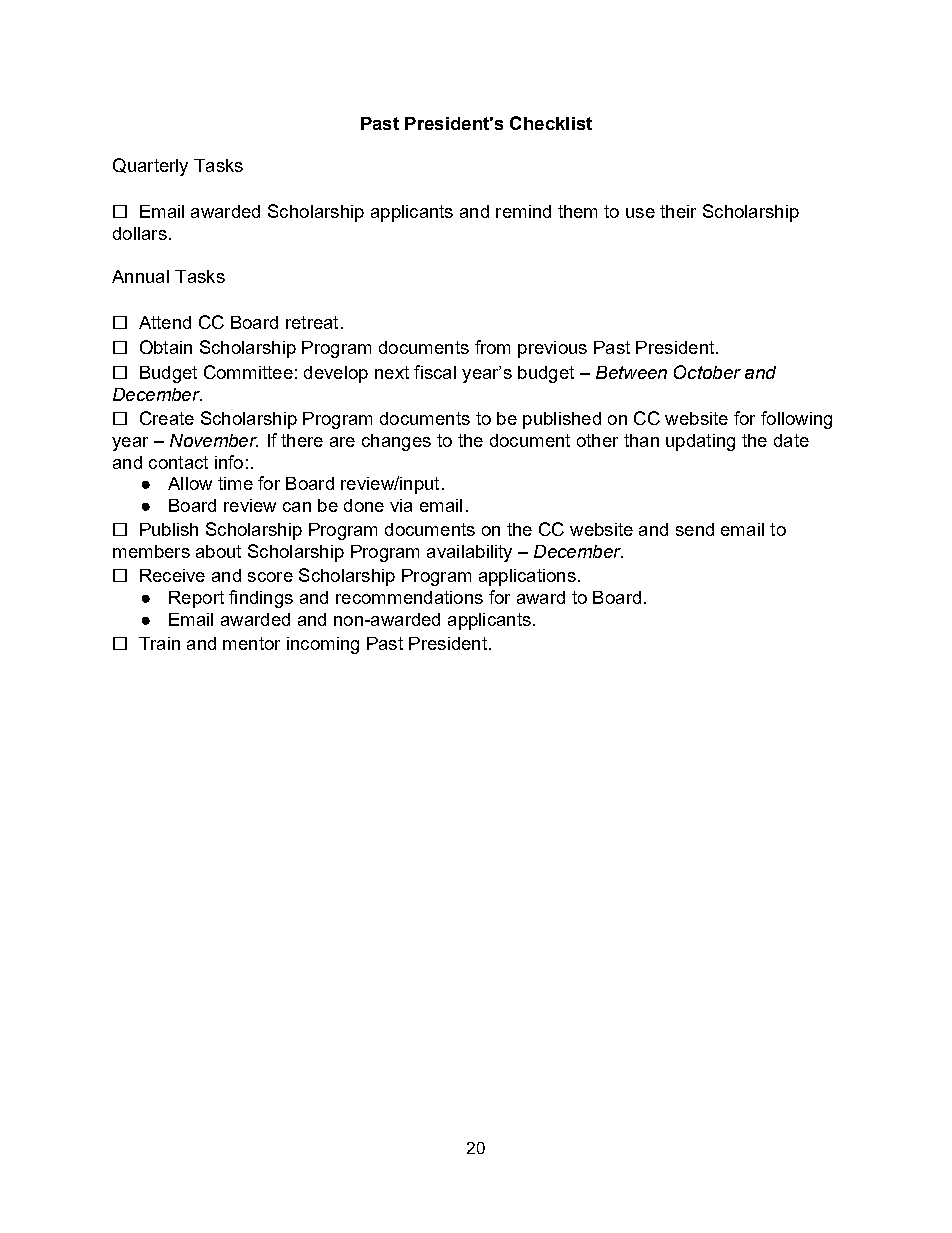 This document has height=1233, width=952. I want to click on mentor, so click(251, 643).
